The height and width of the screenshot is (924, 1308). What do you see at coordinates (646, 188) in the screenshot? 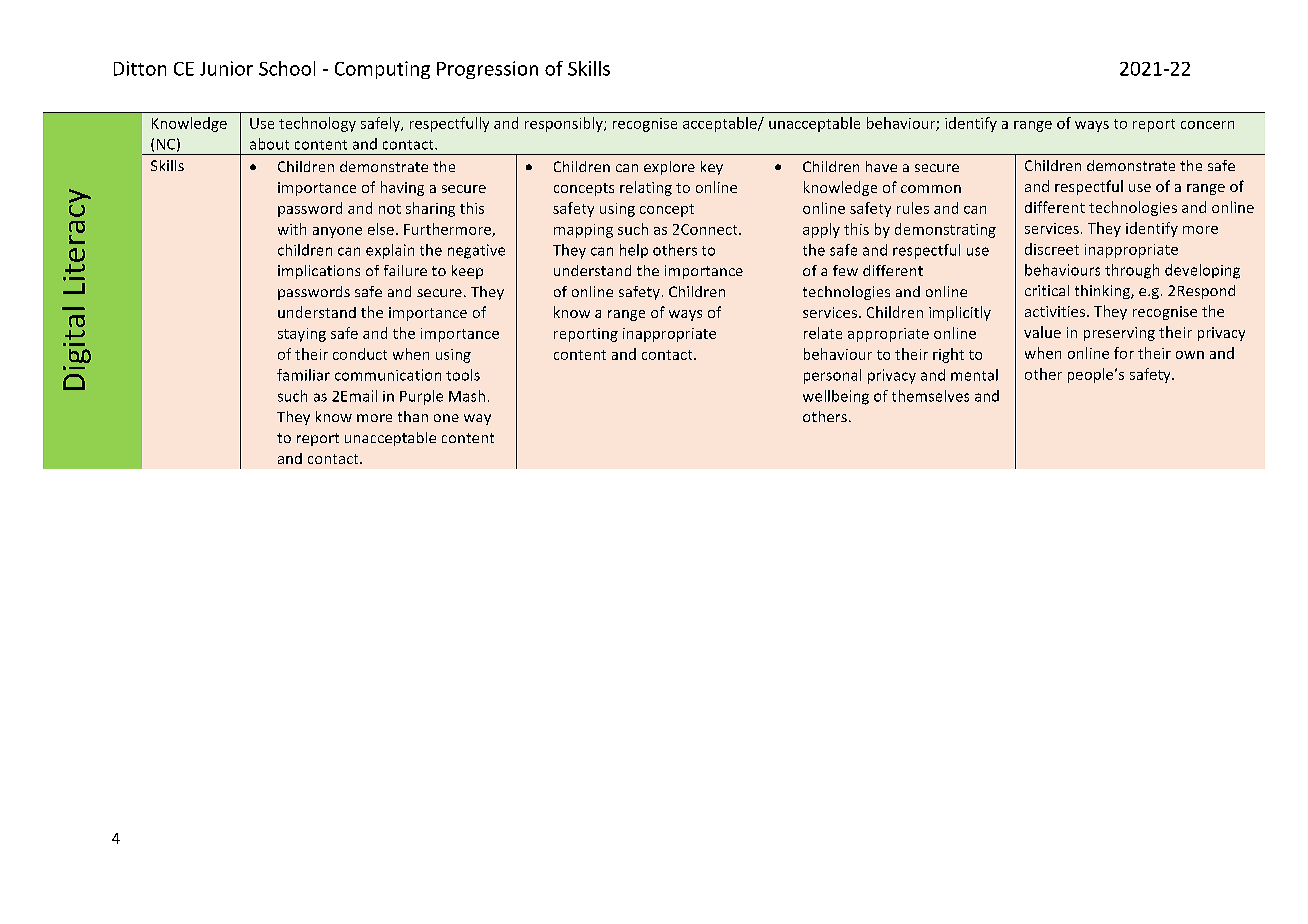
I see `relating` at bounding box center [646, 188].
